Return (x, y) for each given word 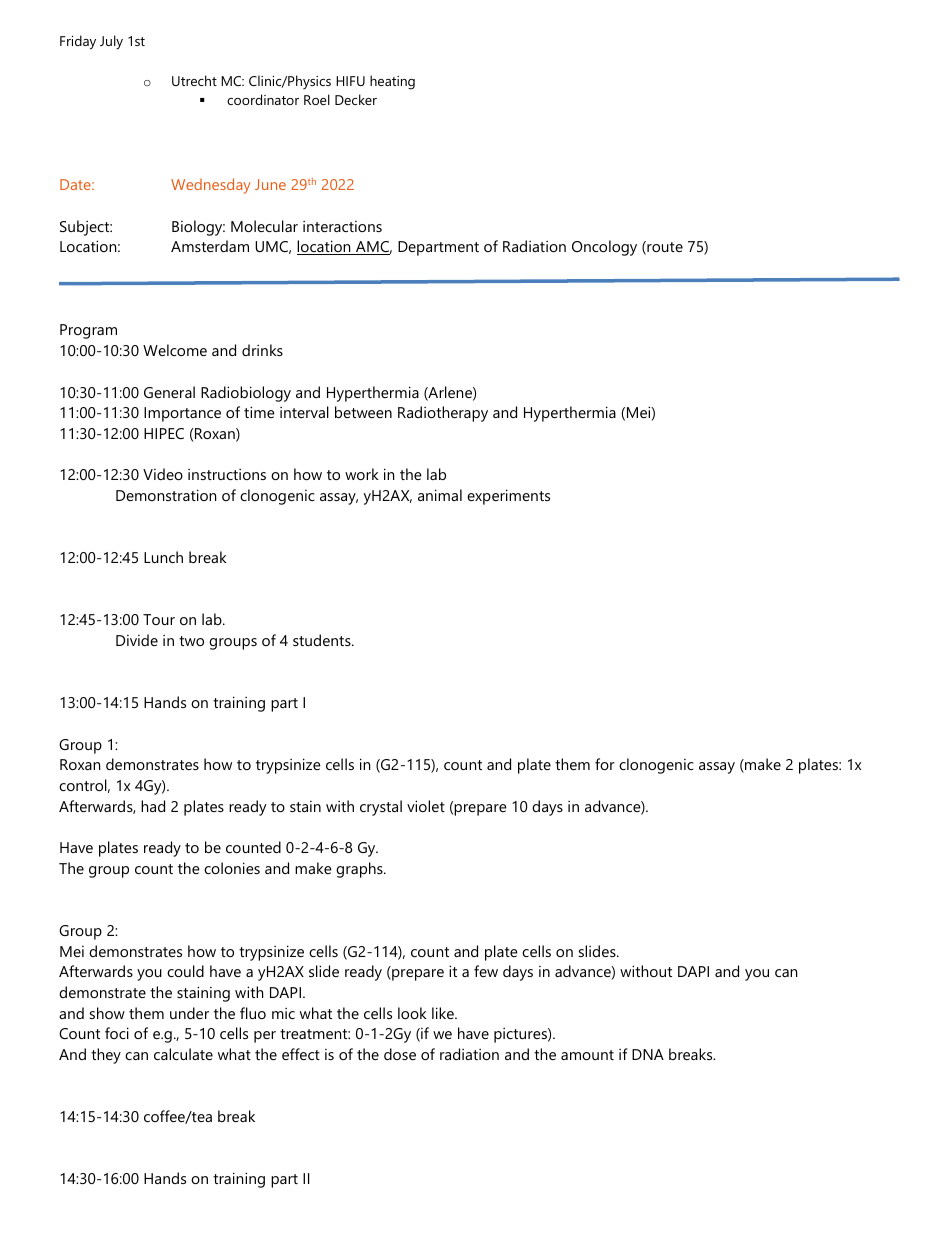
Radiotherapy (443, 414)
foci (117, 1033)
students (323, 640)
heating (392, 82)
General (169, 392)
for (605, 764)
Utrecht (194, 80)
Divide (137, 640)
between (363, 412)
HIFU (350, 81)
